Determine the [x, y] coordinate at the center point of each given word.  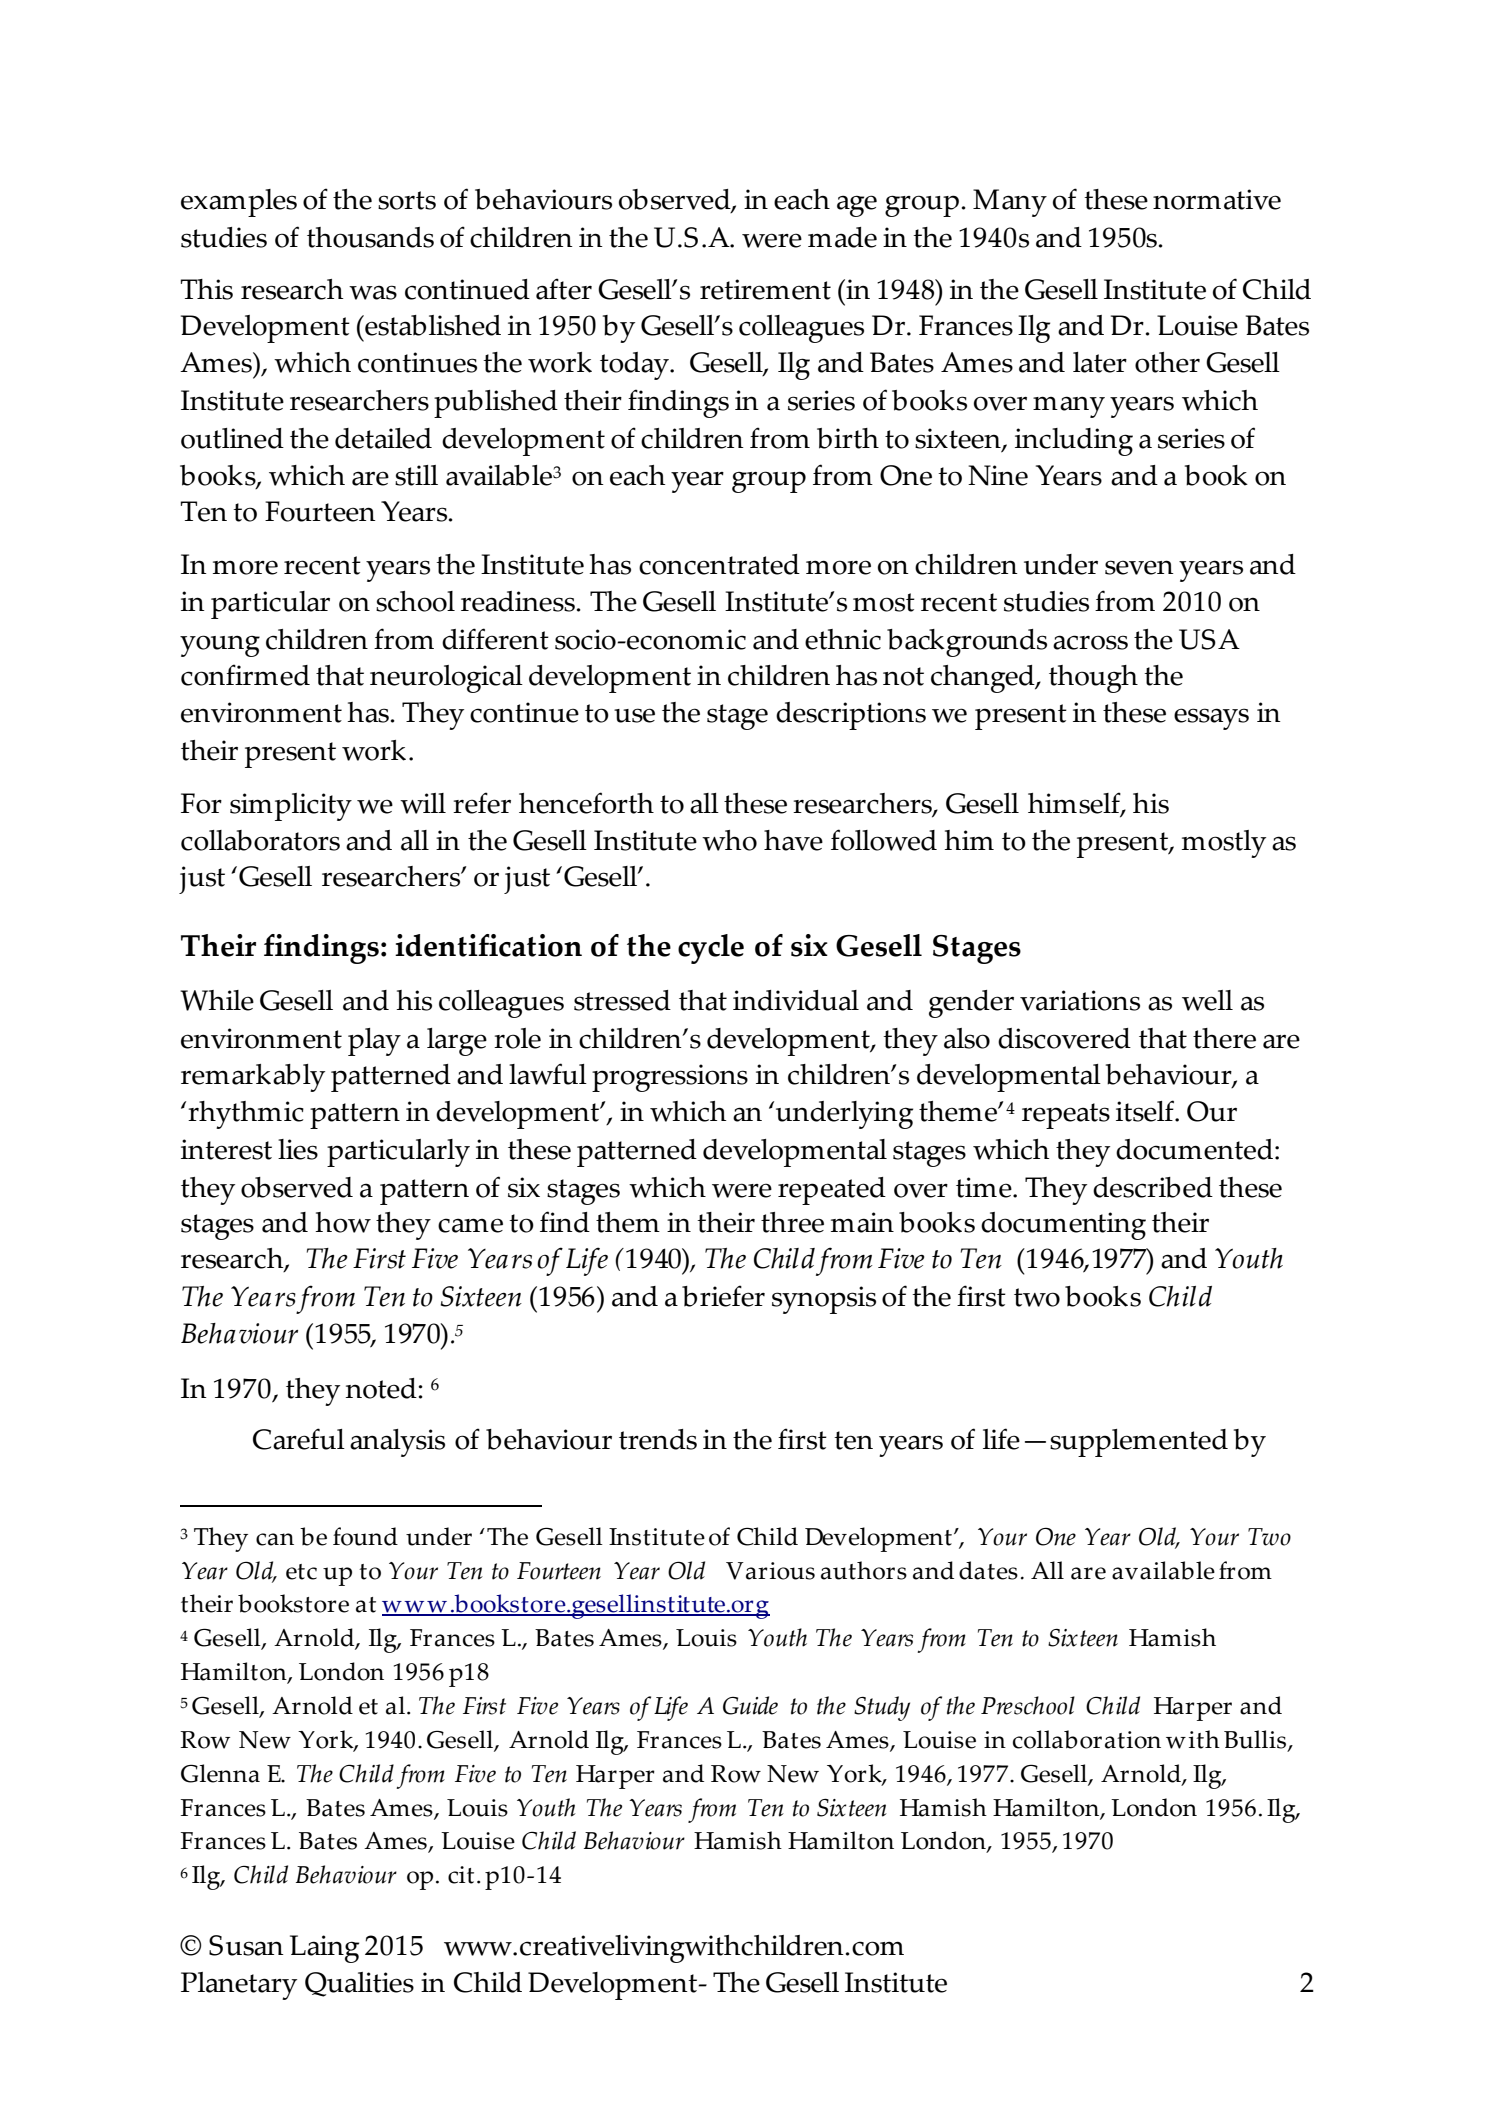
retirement [765, 289]
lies [298, 1149]
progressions [670, 1078]
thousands [370, 237]
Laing [324, 1949]
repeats [1066, 1116]
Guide [750, 1705]
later [1100, 362]
